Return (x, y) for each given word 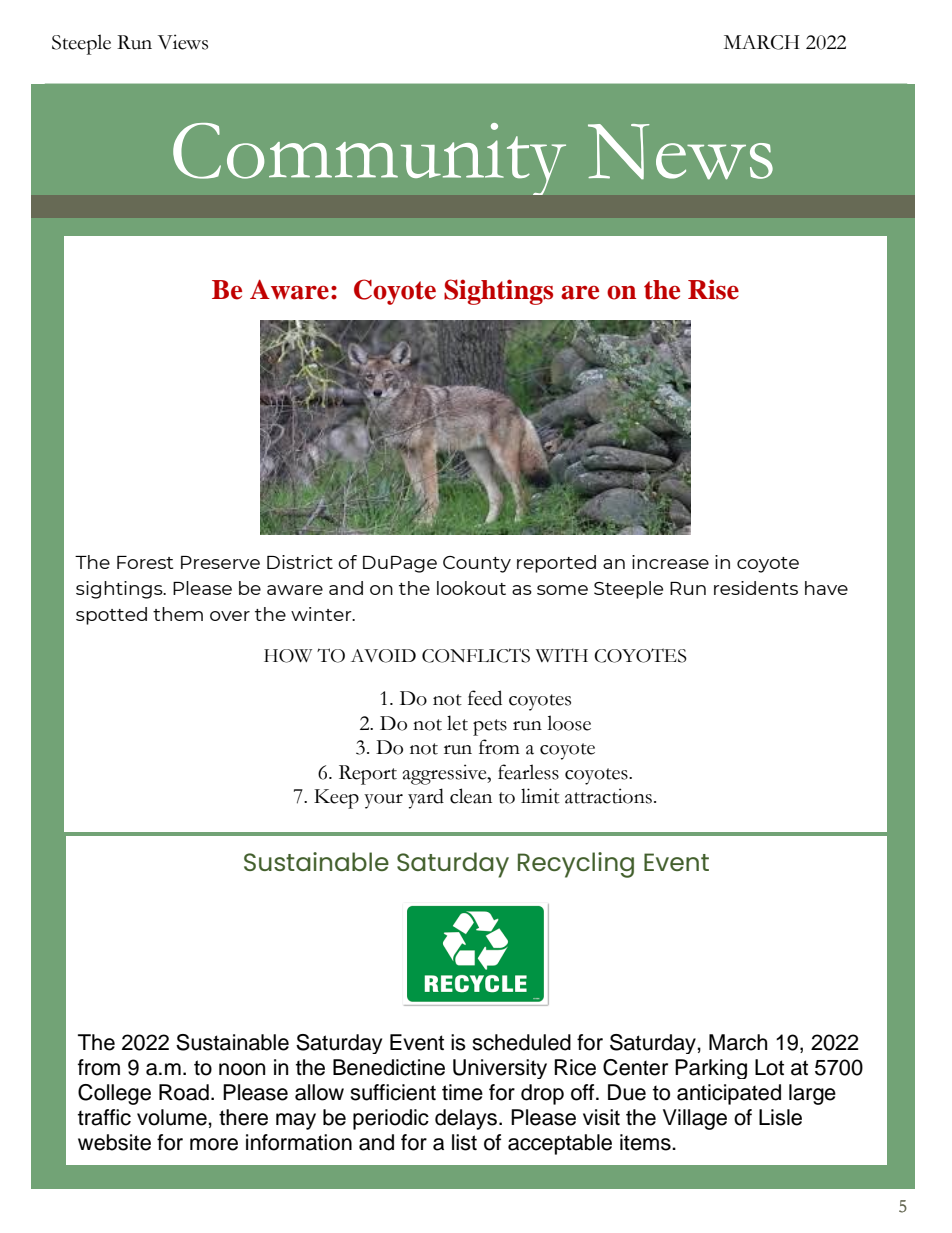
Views (183, 42)
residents (756, 588)
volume (173, 1117)
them (178, 614)
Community (369, 158)
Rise (713, 289)
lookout (471, 588)
